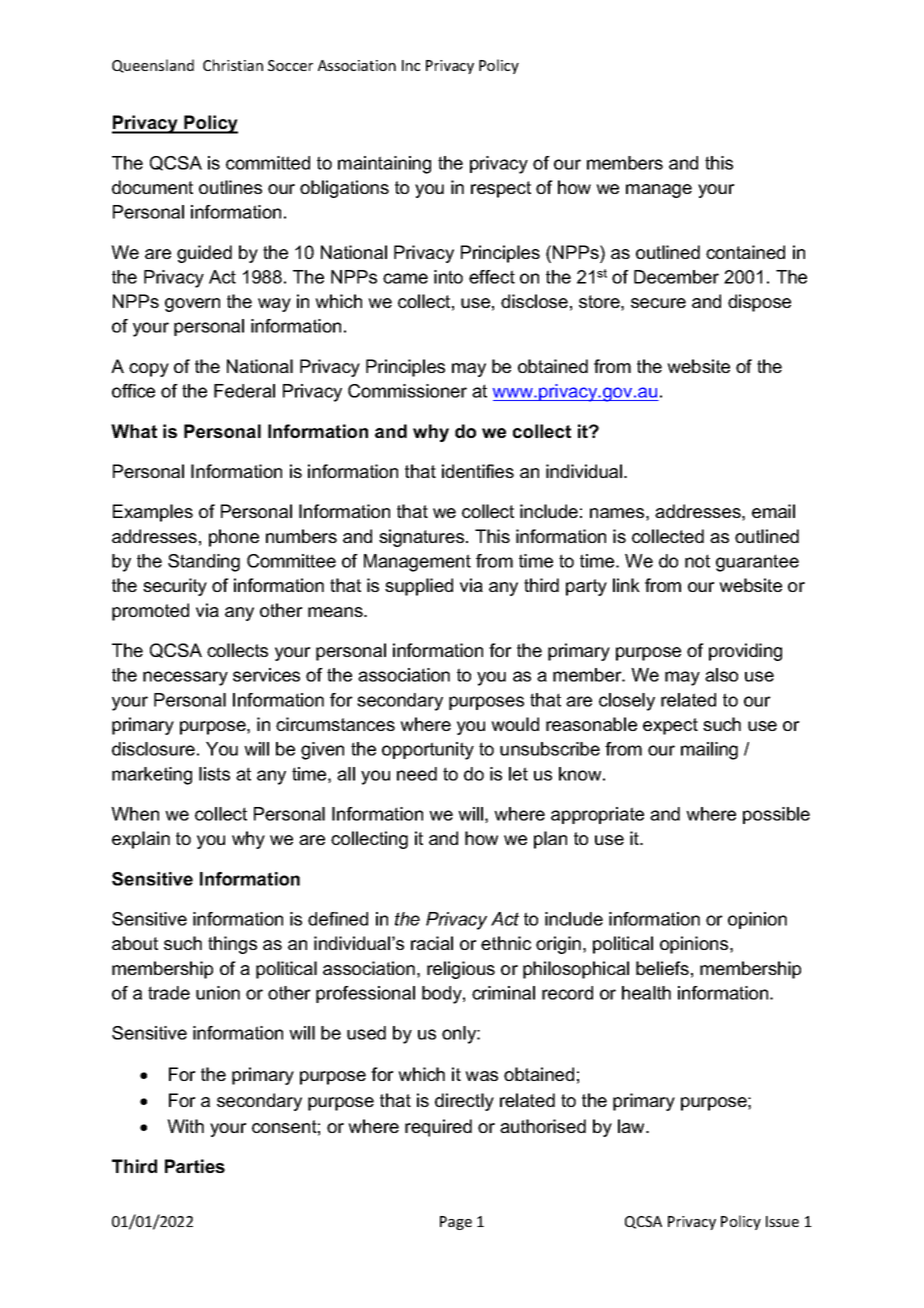 The width and height of the screenshot is (924, 1308). Describe the element at coordinates (478, 471) in the screenshot. I see `identifies` at that location.
